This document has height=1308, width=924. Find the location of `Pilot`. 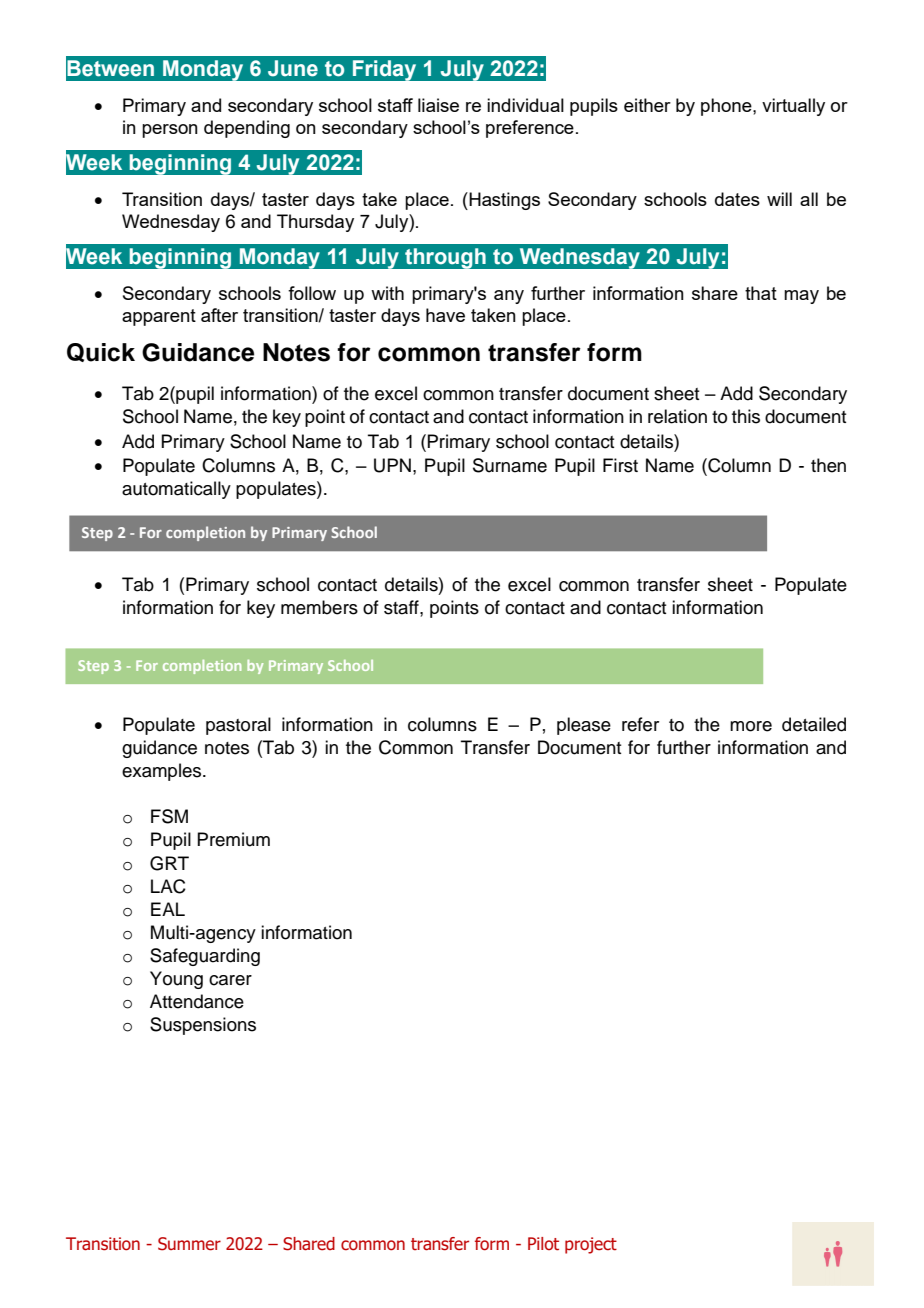

Pilot is located at coordinates (543, 1244).
